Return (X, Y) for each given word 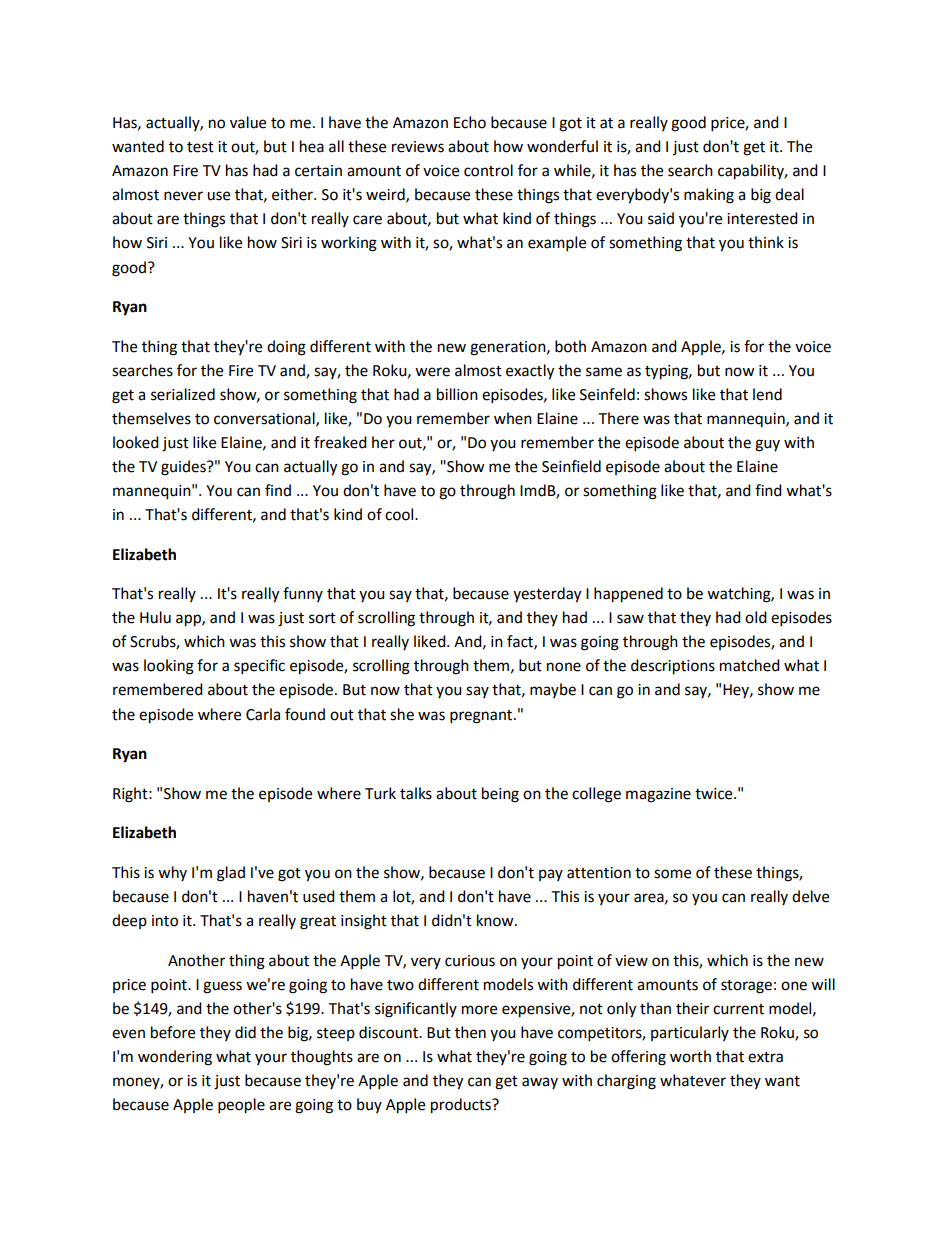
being (500, 795)
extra (765, 1057)
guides (184, 468)
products (462, 1106)
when (513, 418)
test (200, 147)
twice (715, 794)
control (488, 170)
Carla (263, 714)
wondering (175, 1058)
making (709, 196)
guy (767, 445)
